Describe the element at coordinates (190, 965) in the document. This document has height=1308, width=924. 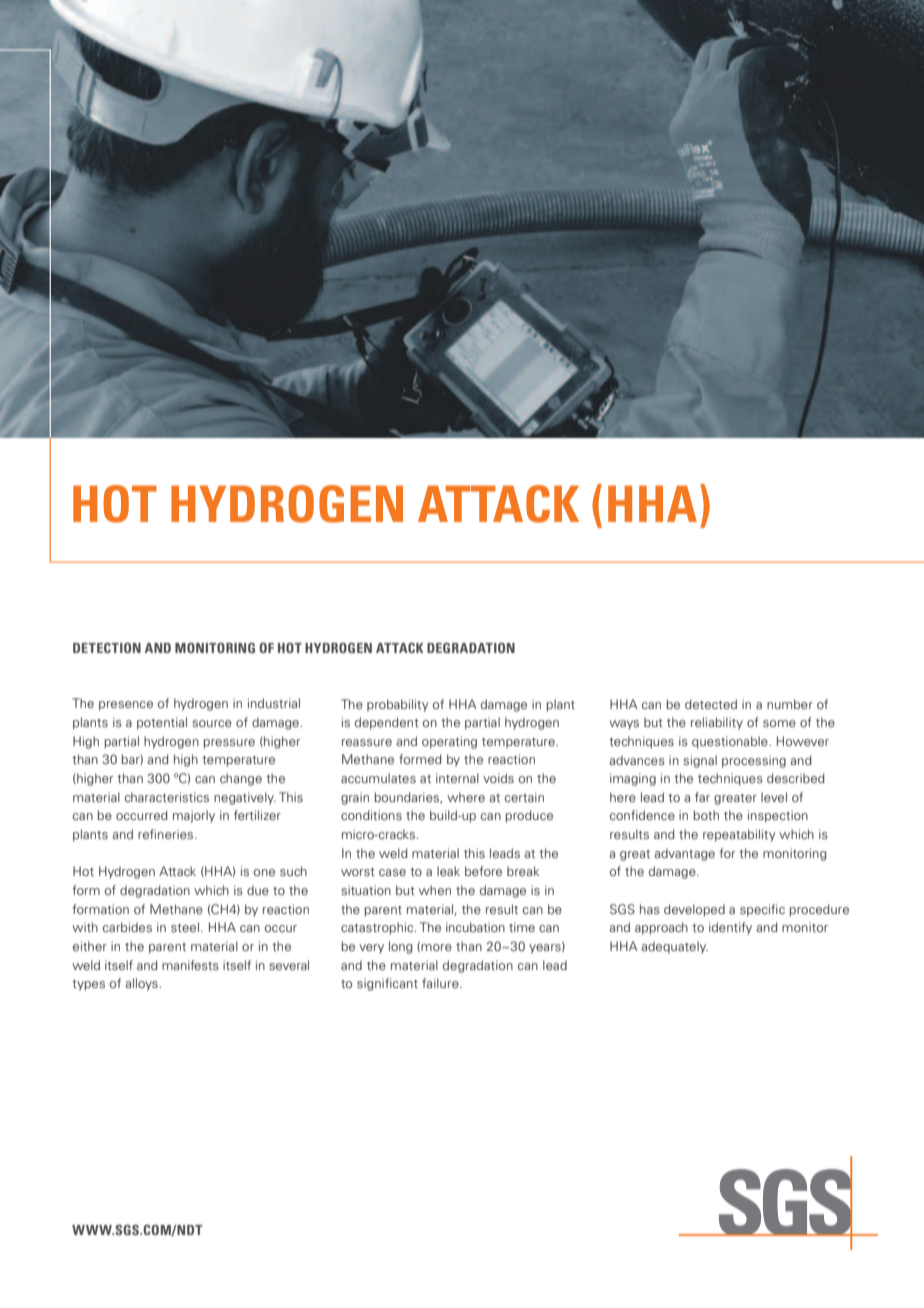
I see `manifests` at that location.
